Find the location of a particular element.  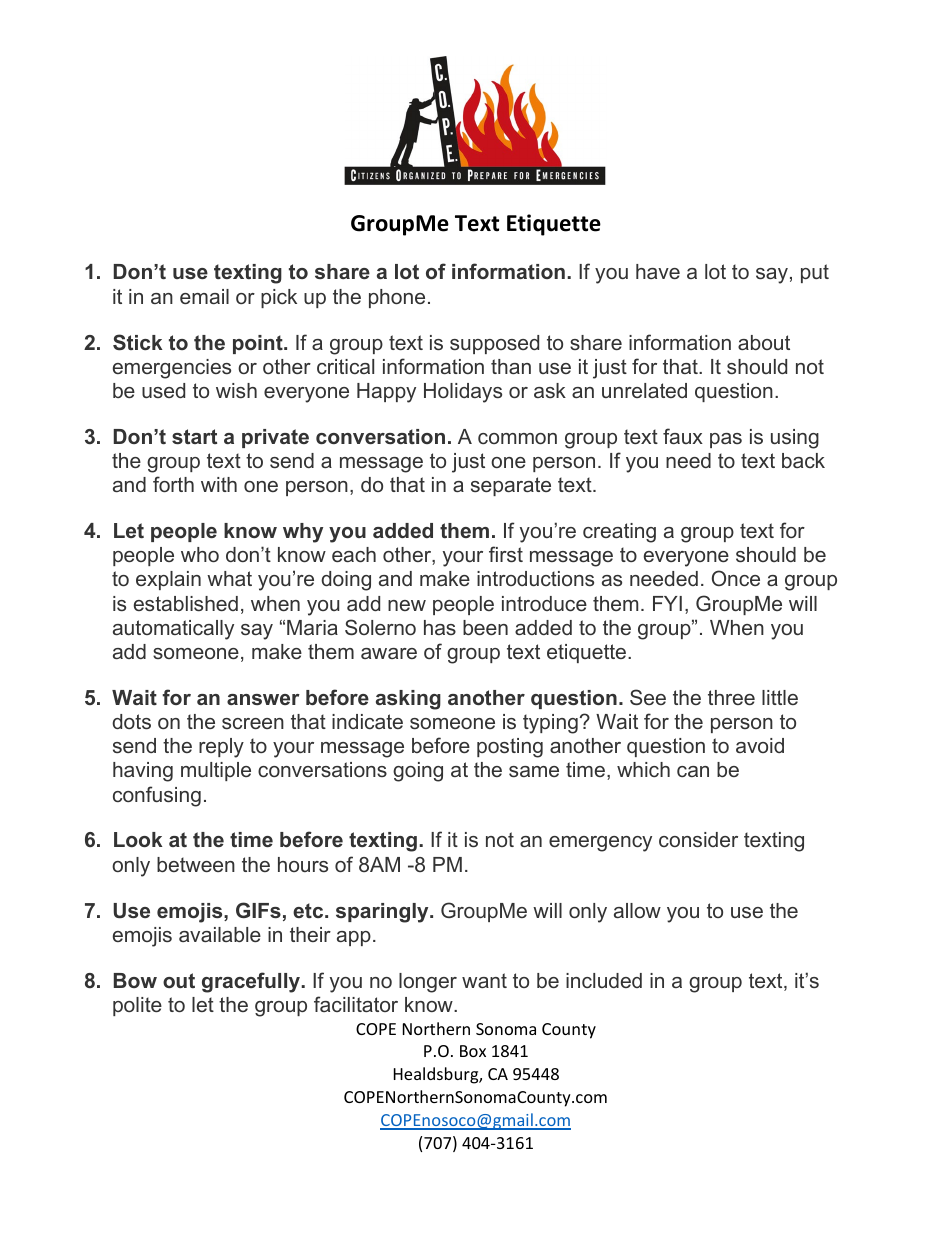

been is located at coordinates (485, 627).
